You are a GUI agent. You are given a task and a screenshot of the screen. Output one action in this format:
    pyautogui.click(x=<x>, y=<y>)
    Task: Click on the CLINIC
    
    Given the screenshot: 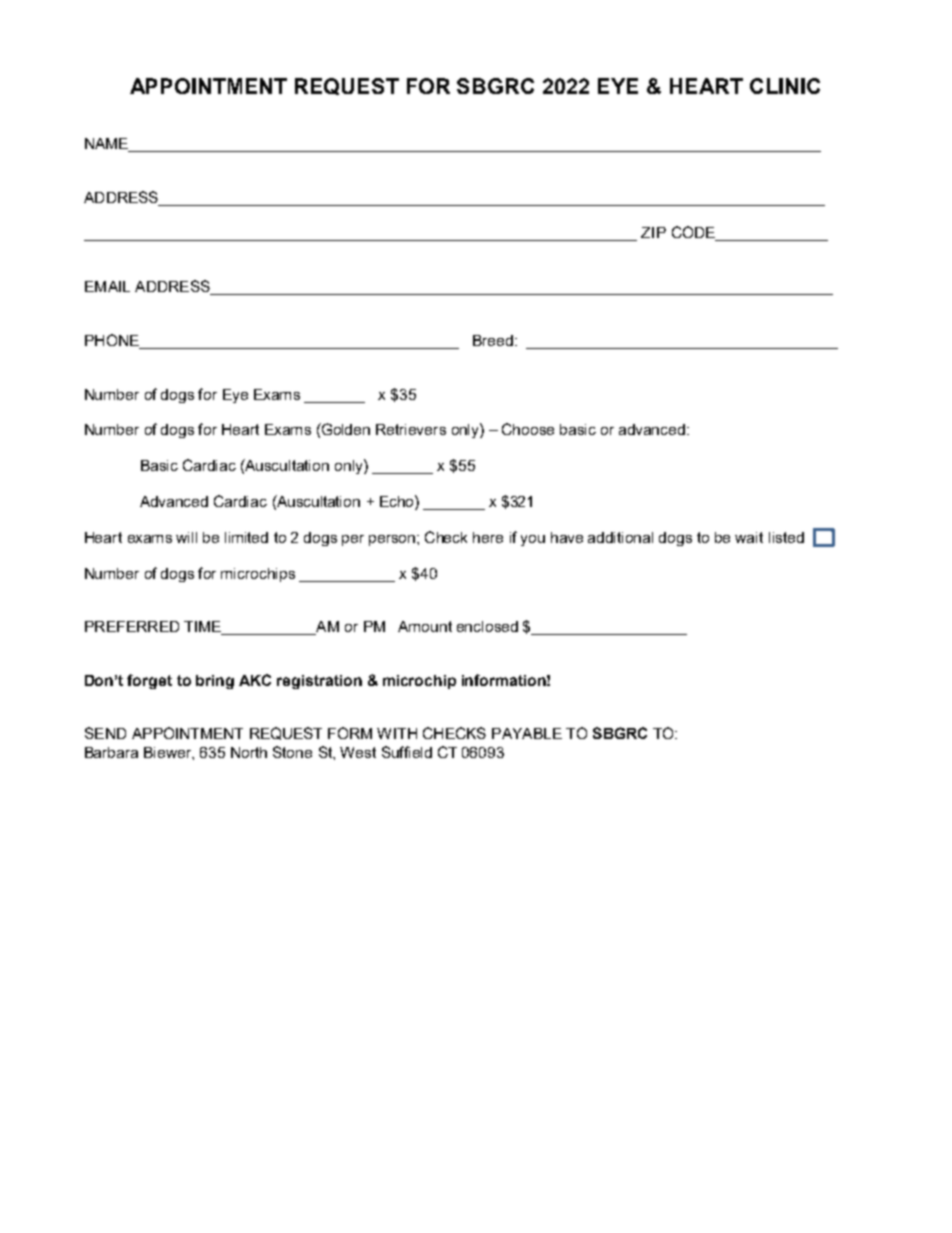 What is the action you would take?
    pyautogui.click(x=785, y=86)
